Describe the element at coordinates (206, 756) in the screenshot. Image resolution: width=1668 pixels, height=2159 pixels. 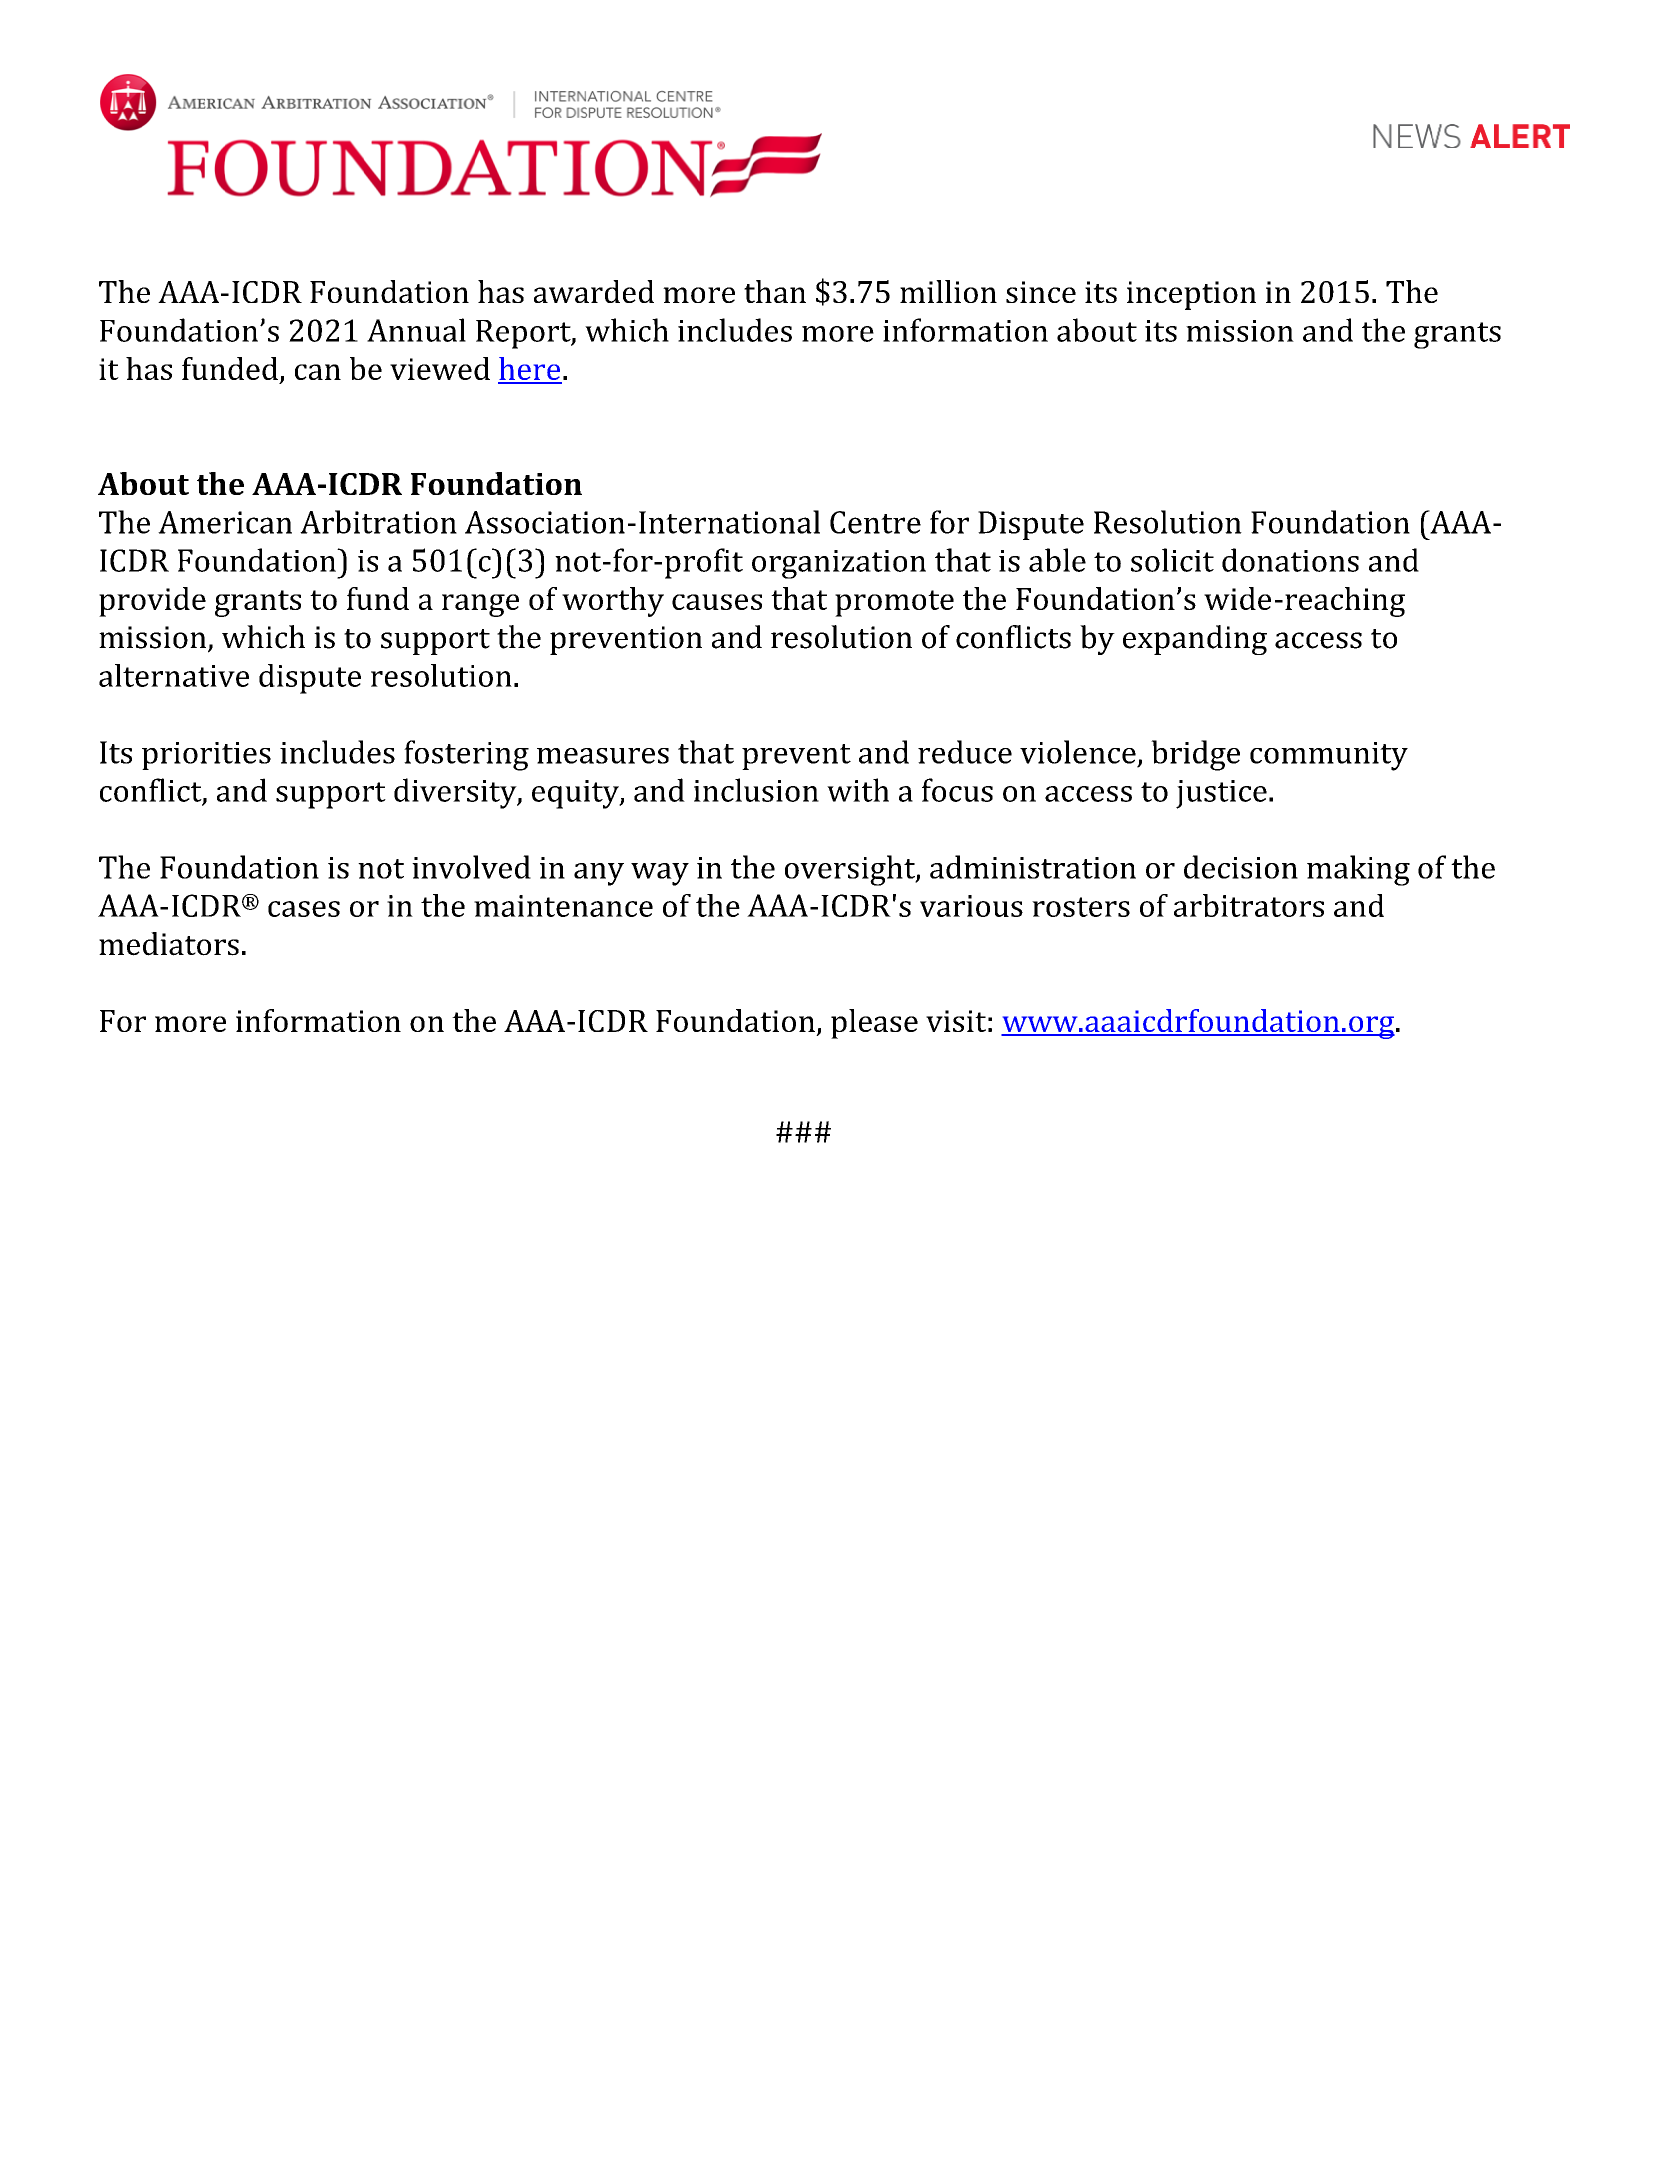
I see `priorities` at that location.
